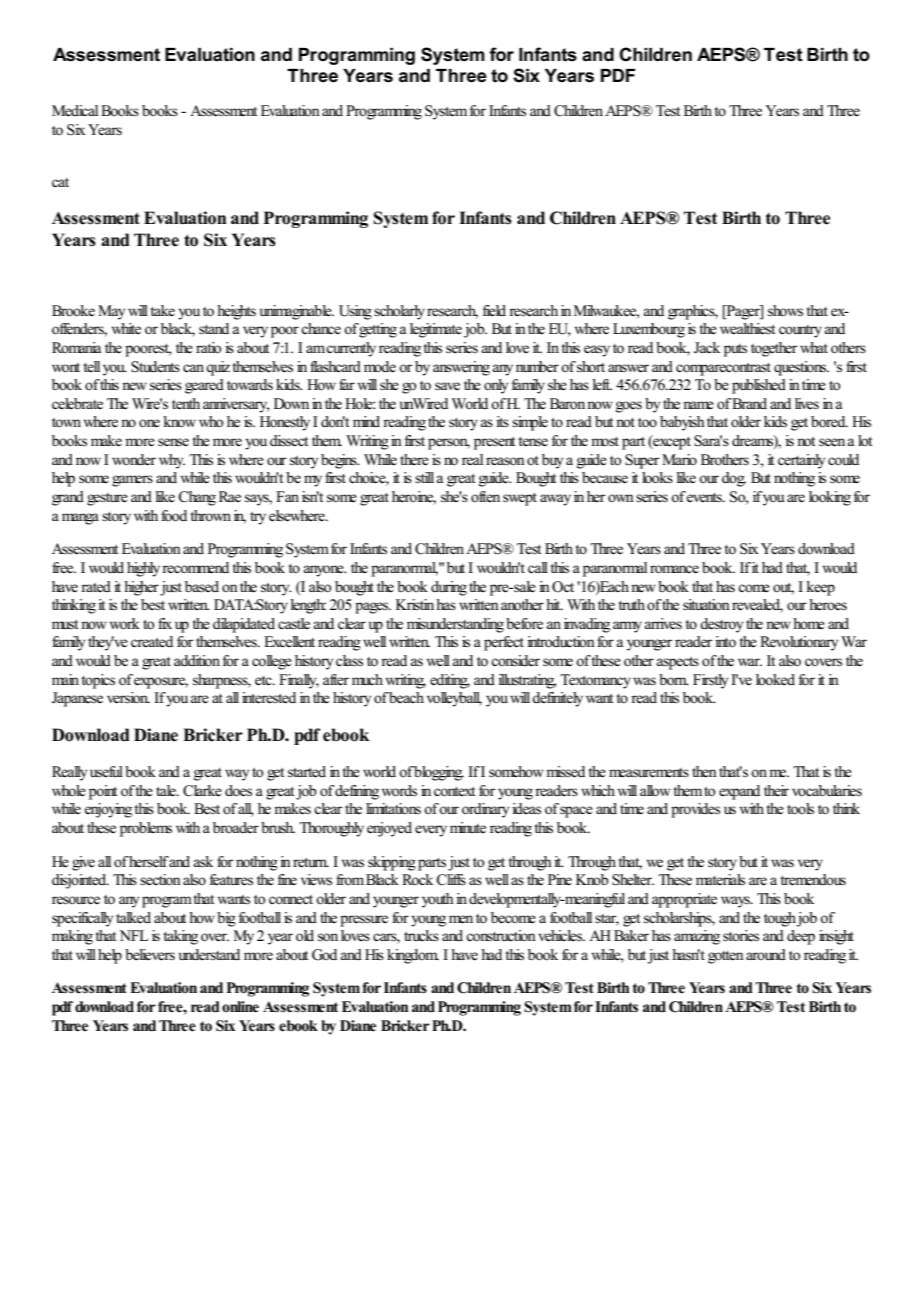 Image resolution: width=924 pixels, height=1308 pixels. Describe the element at coordinates (695, 810) in the page. I see `provides` at that location.
